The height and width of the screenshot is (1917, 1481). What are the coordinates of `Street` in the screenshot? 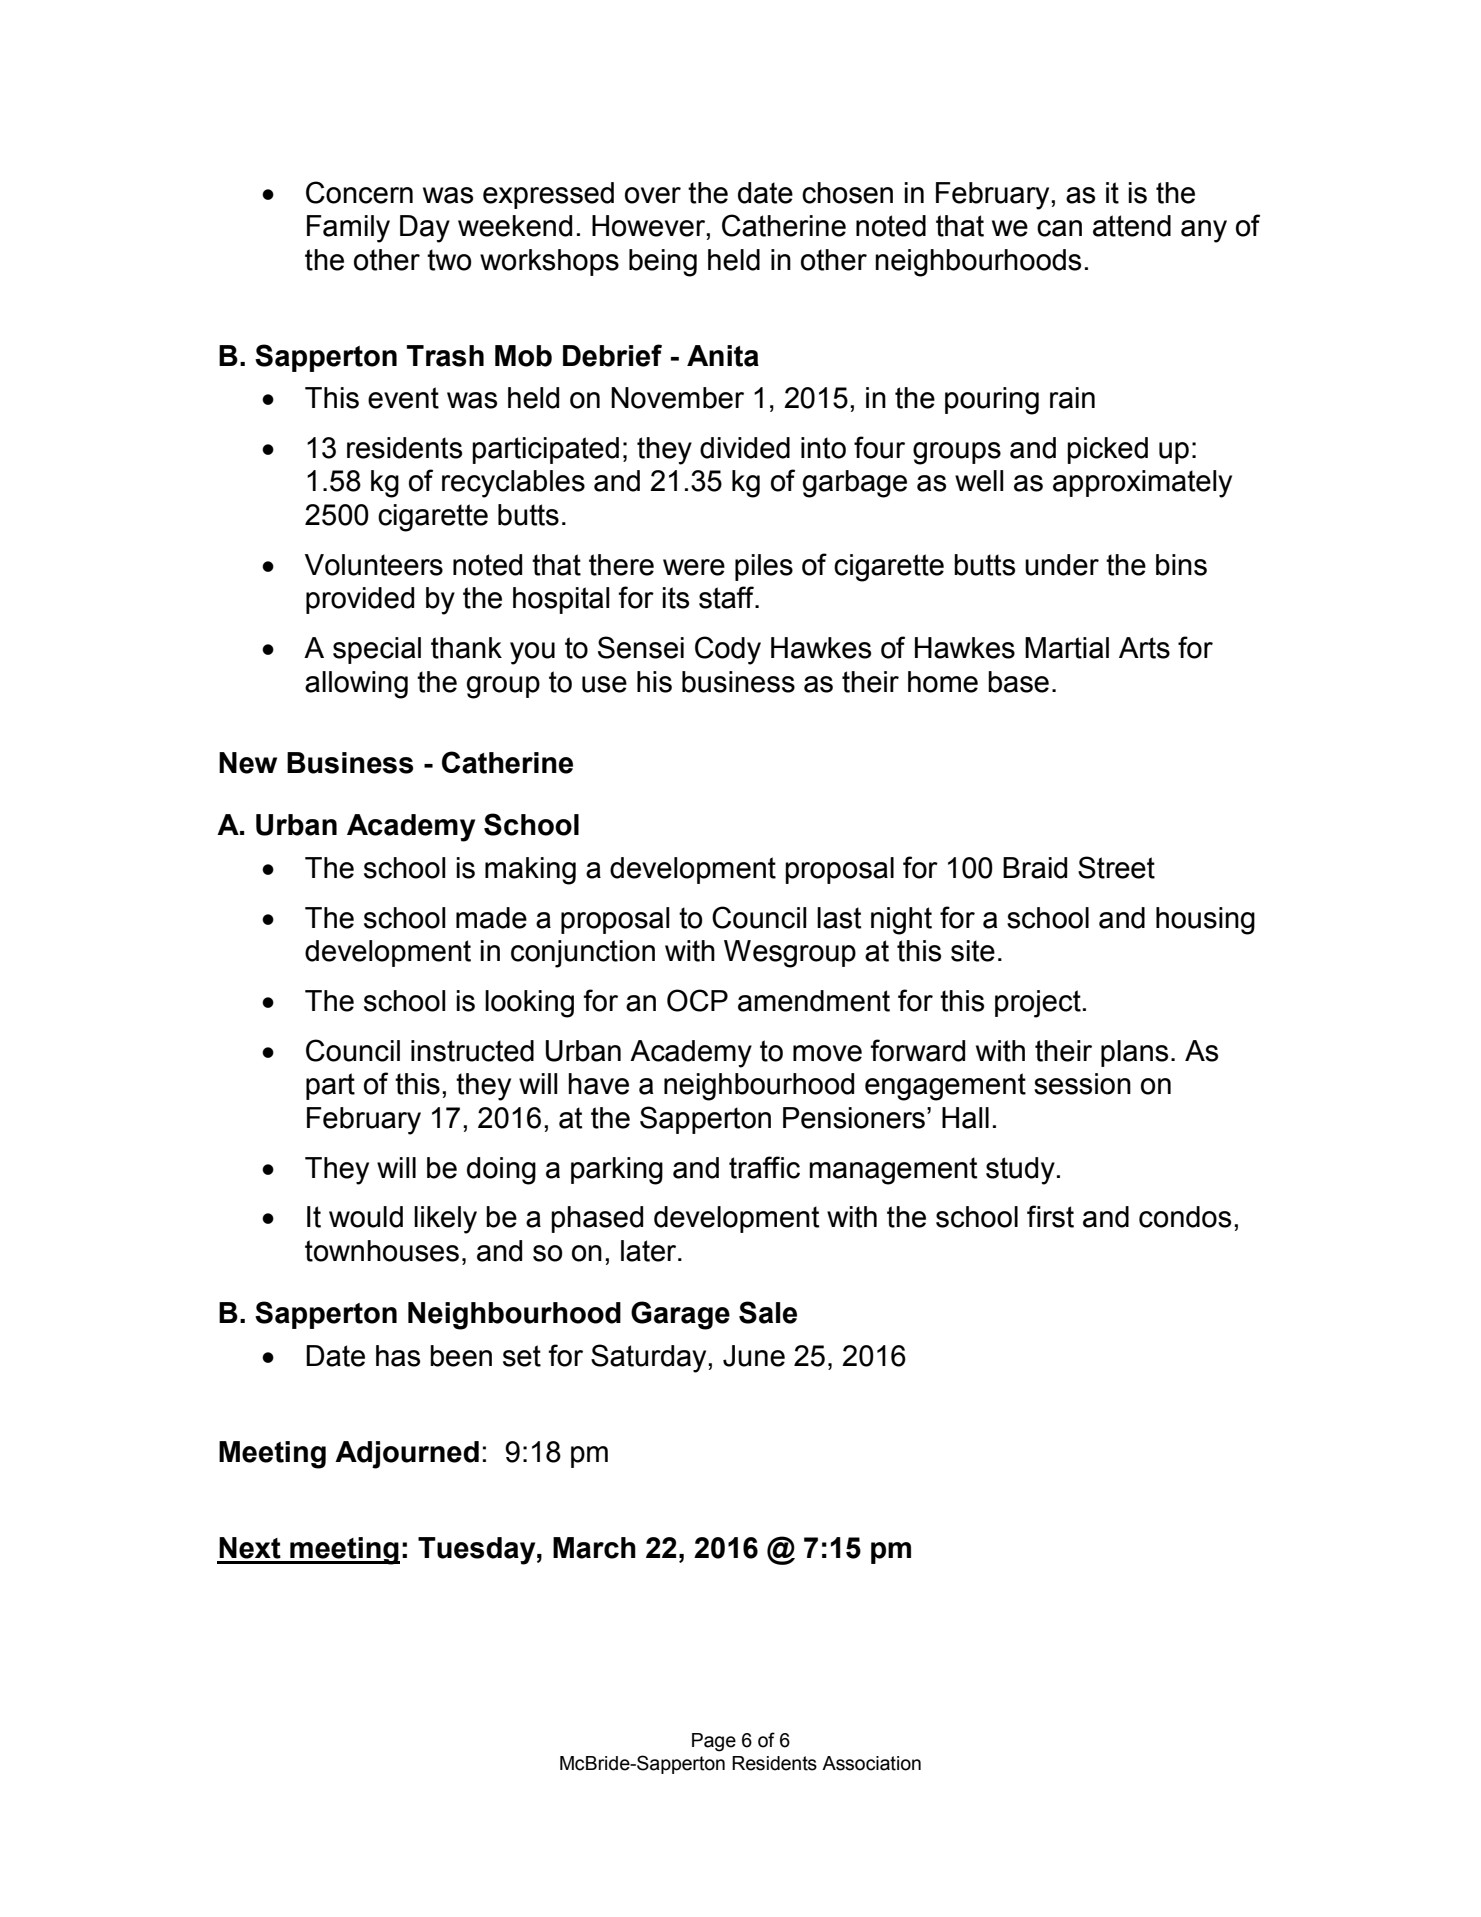 It's located at (1116, 867).
